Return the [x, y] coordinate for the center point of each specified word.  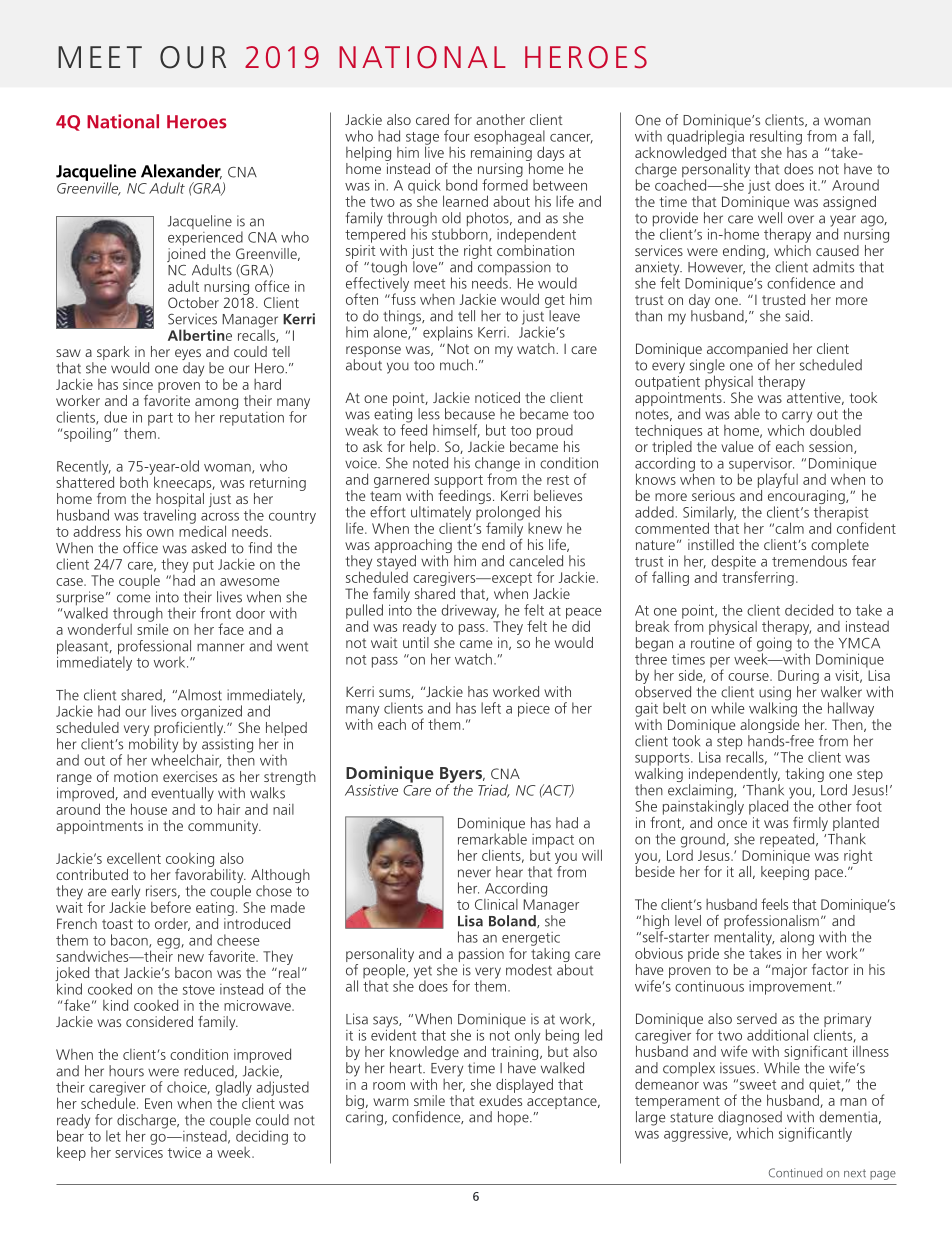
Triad [494, 791]
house [149, 809]
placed [770, 806]
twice [184, 1152]
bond [461, 185]
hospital [180, 501]
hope [514, 1118]
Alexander [181, 171]
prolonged [508, 514]
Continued [795, 1173]
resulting [776, 137]
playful [778, 480]
